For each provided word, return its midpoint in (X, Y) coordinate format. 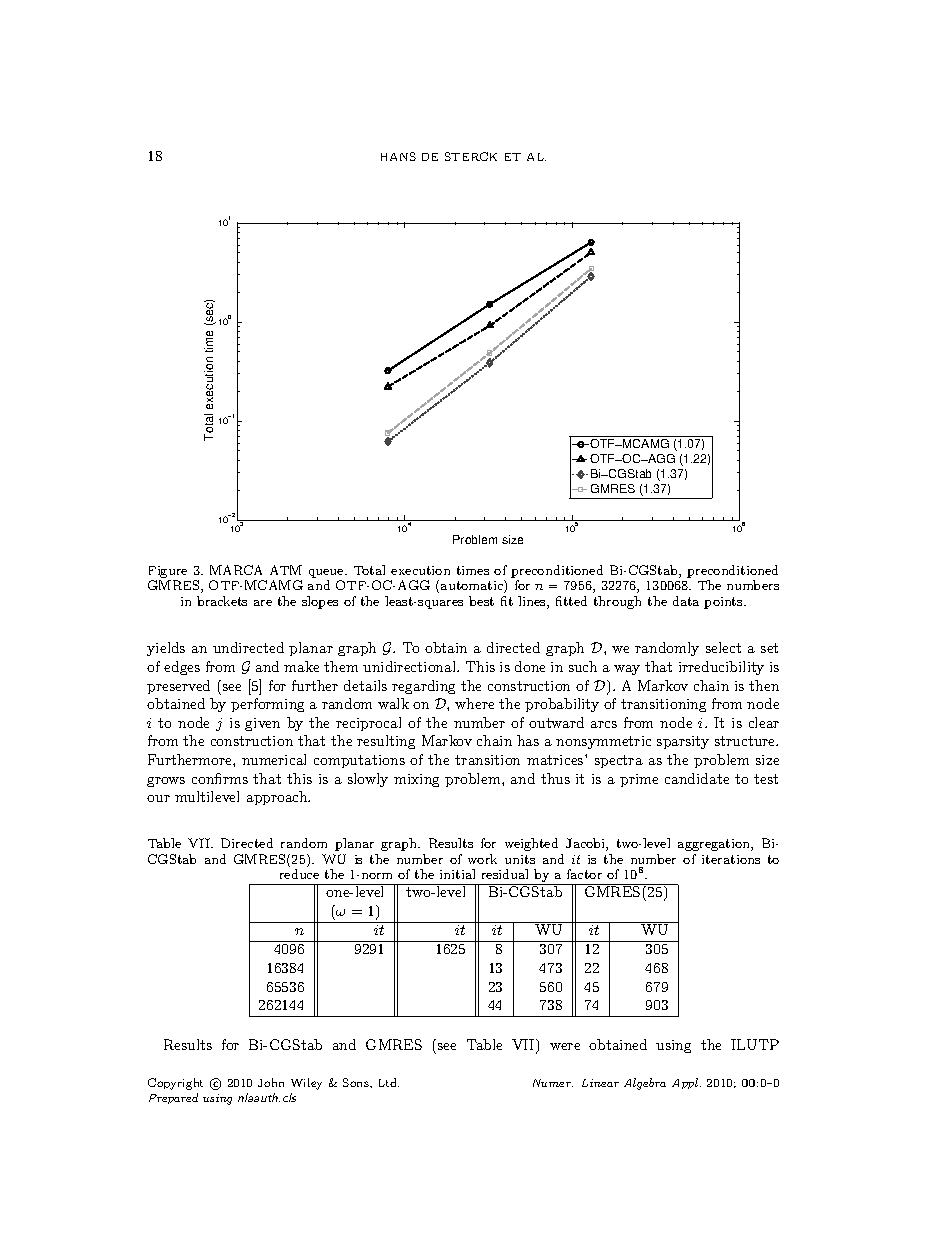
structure (746, 741)
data (686, 601)
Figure (168, 572)
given (262, 724)
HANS (398, 156)
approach (278, 798)
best (481, 601)
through (617, 602)
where (474, 703)
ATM (286, 570)
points (724, 603)
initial (457, 874)
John (271, 1082)
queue (327, 573)
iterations (731, 859)
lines (533, 602)
